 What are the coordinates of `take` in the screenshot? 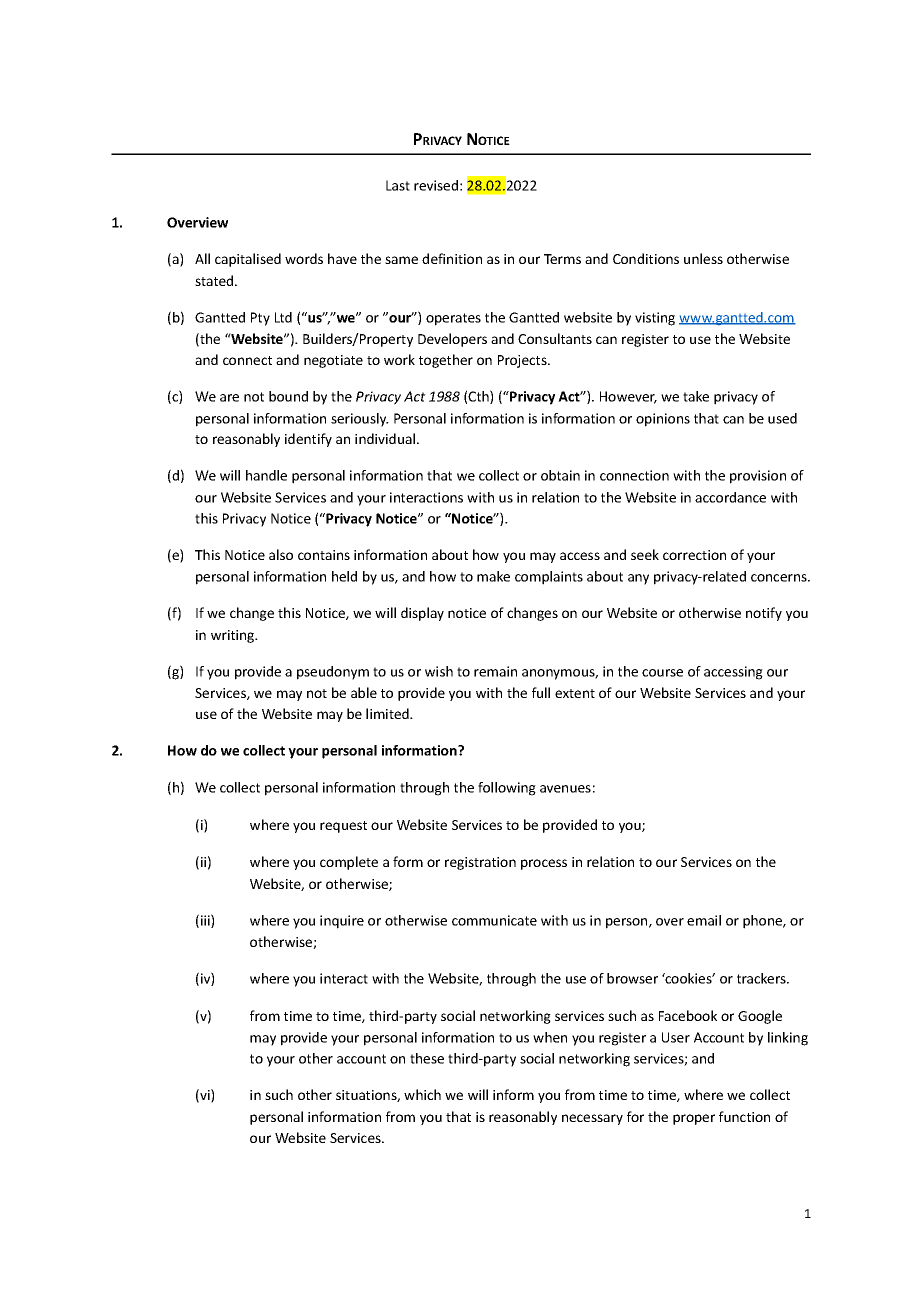 It's located at (696, 396).
